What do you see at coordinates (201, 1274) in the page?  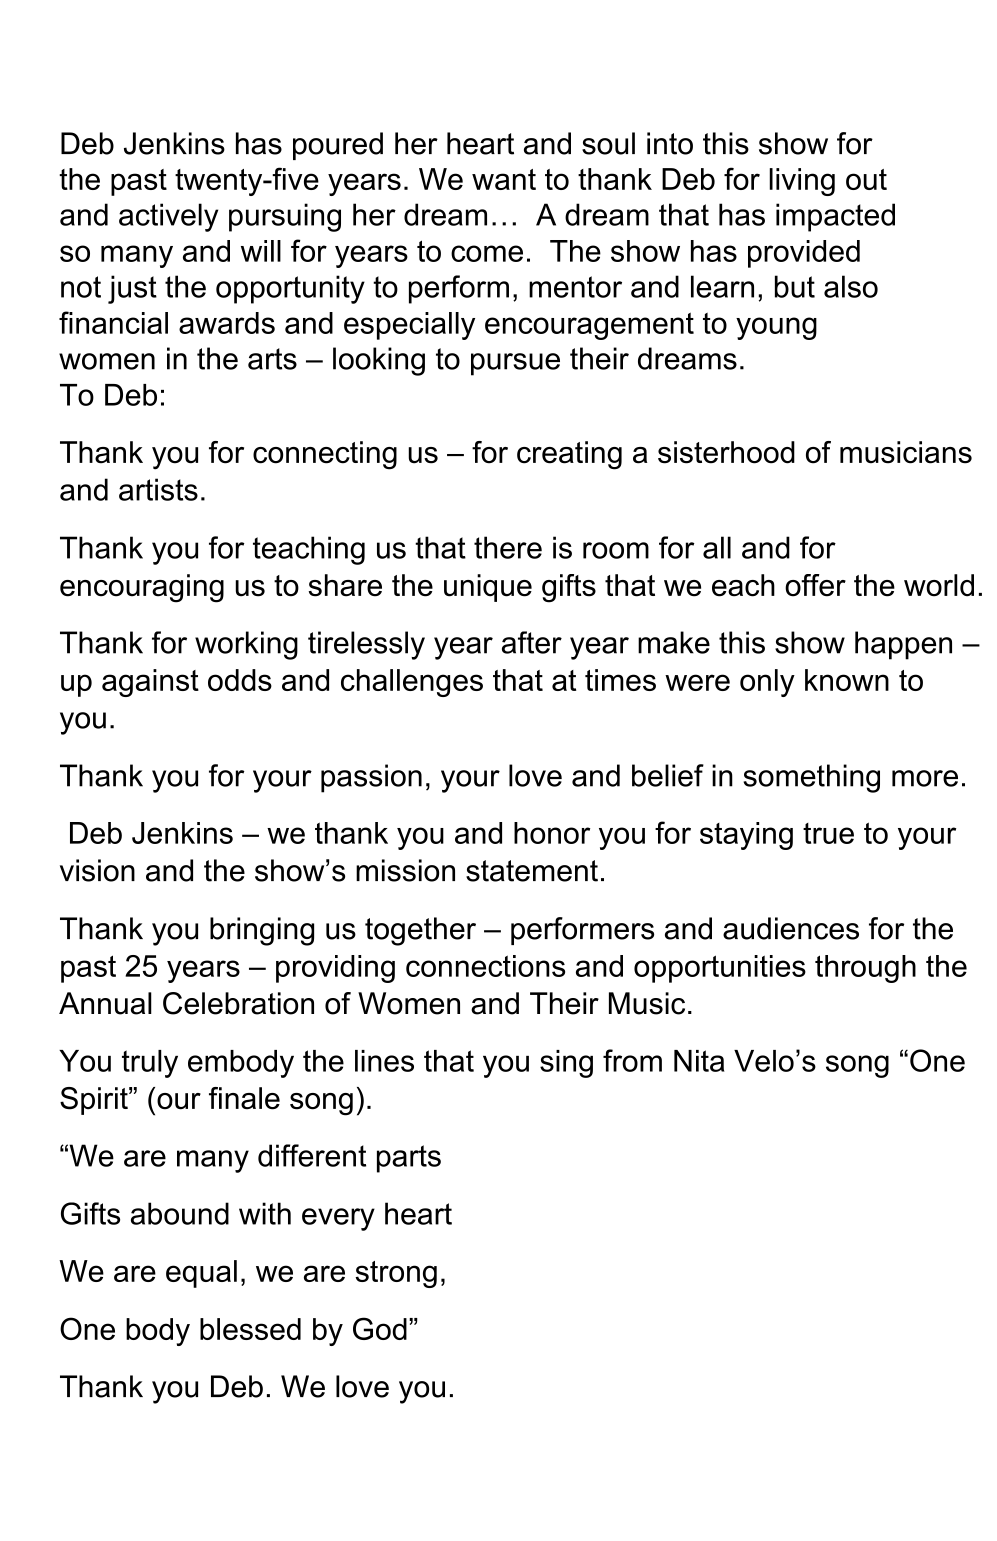 I see `equal` at bounding box center [201, 1274].
